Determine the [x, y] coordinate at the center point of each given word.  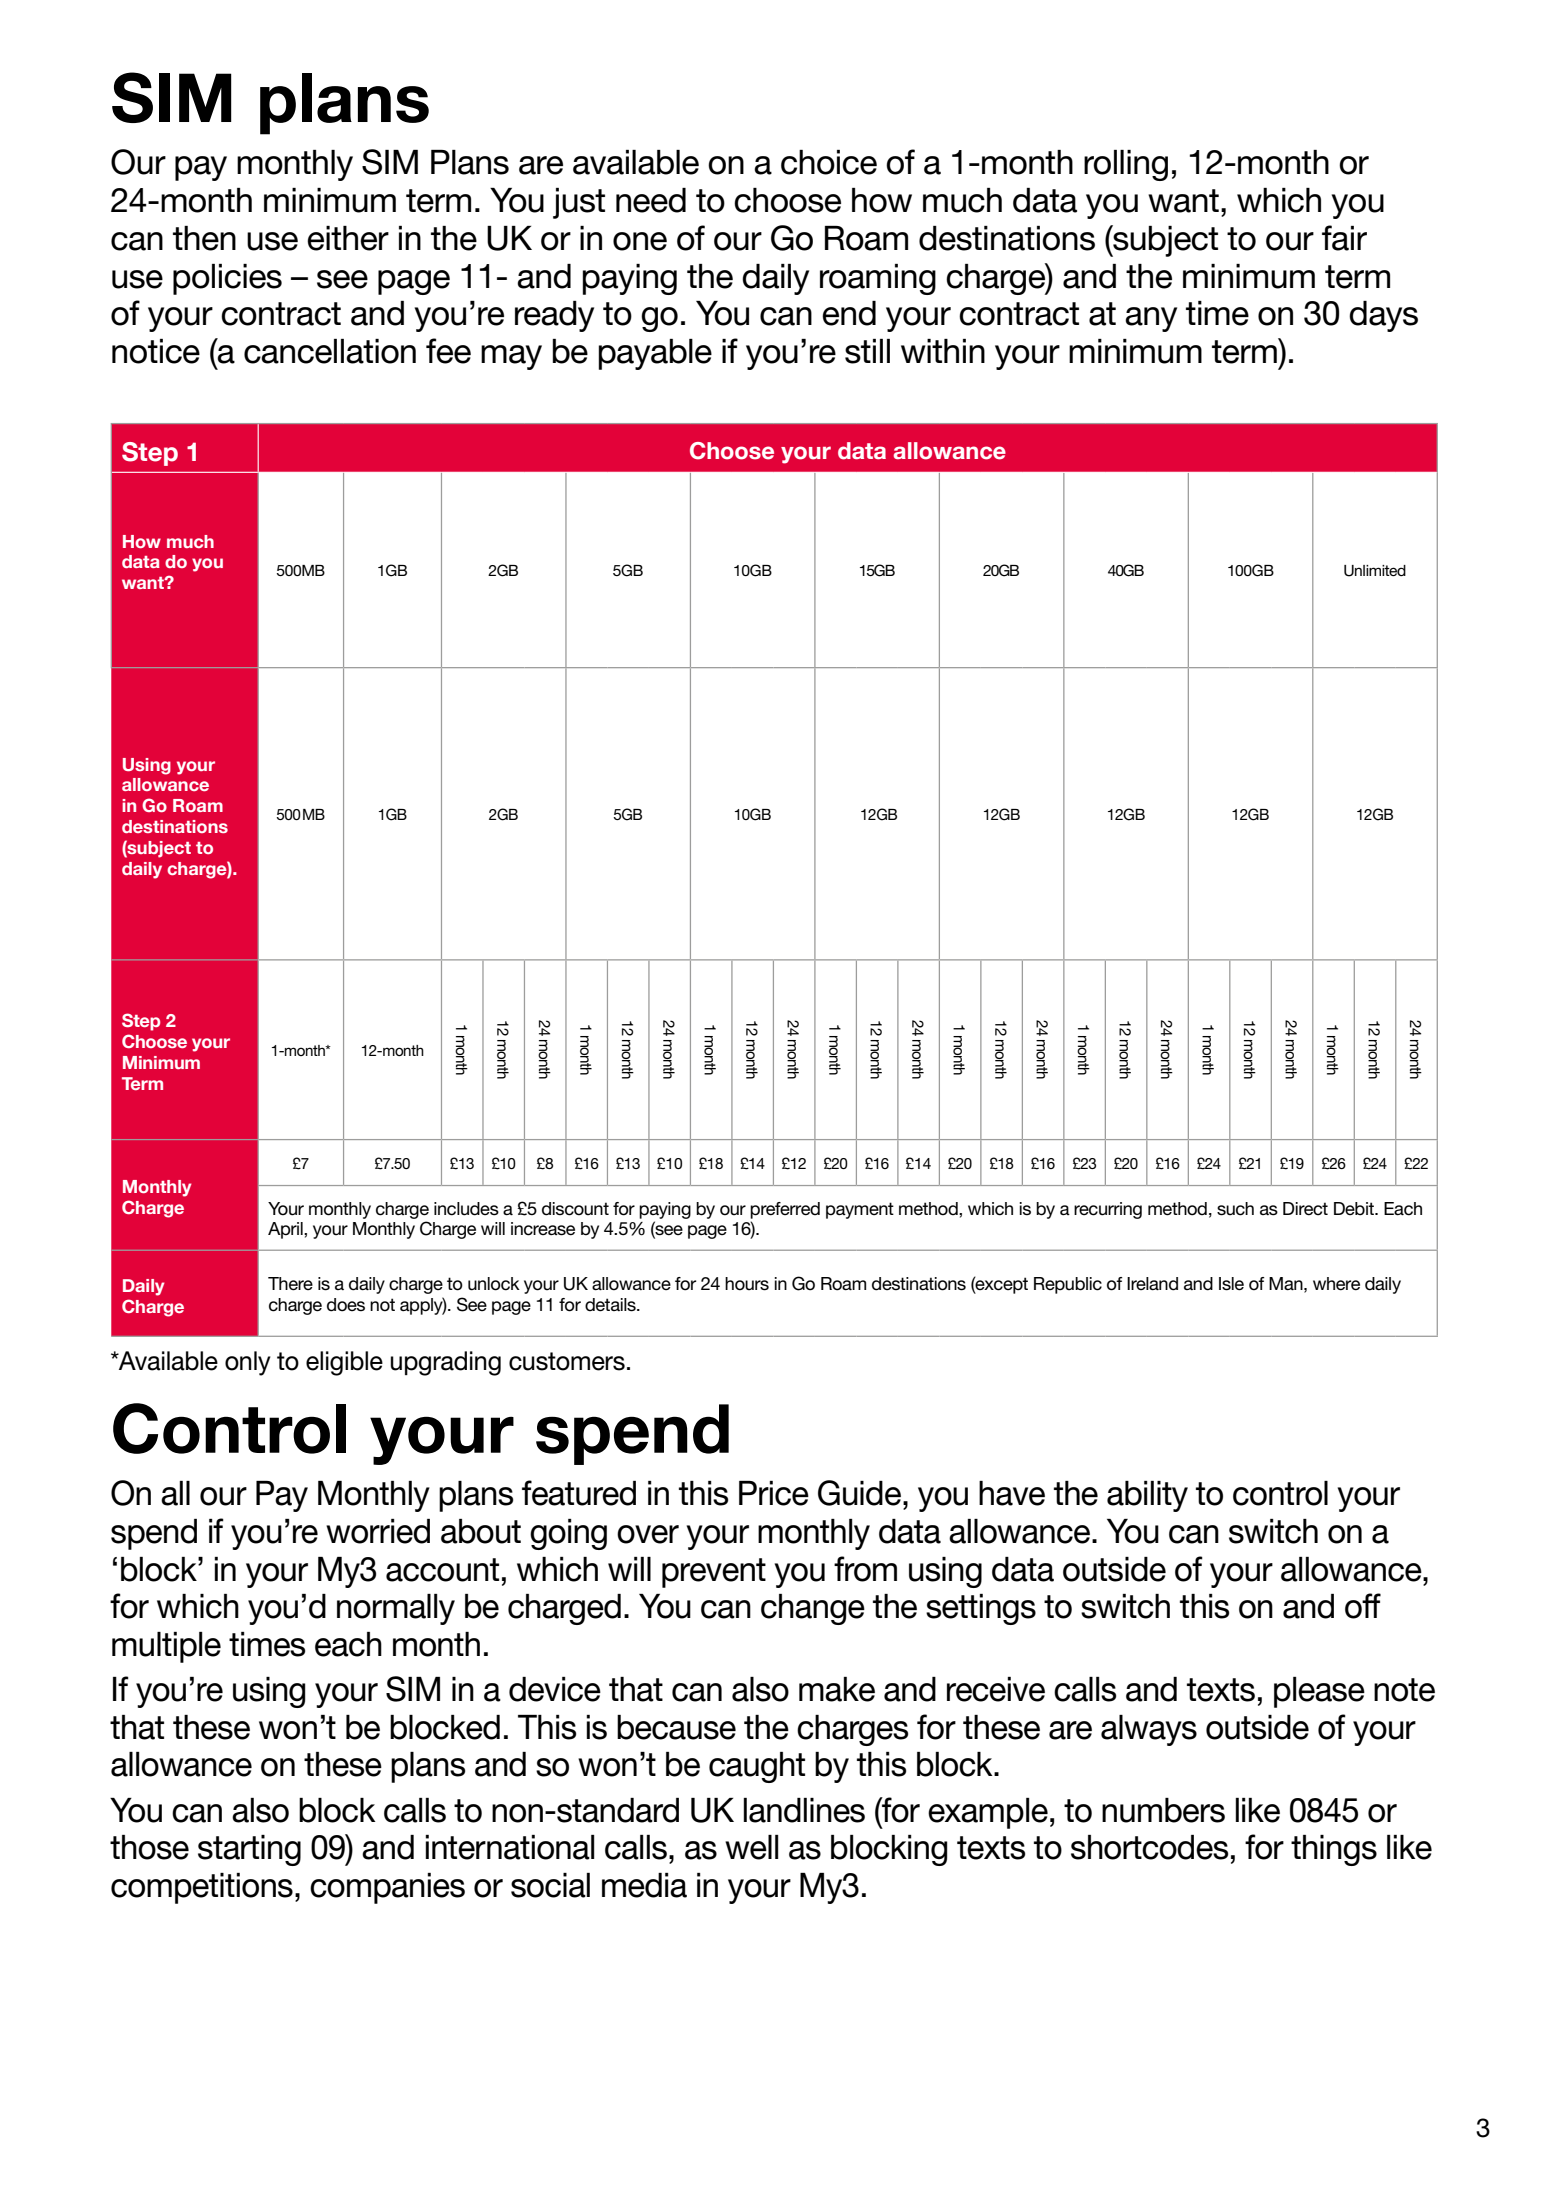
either [348, 238]
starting [249, 1850]
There [290, 1284]
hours [747, 1284]
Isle [1231, 1284]
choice [829, 162]
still [867, 351]
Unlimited [1375, 571]
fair [1344, 238]
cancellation [330, 351]
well [751, 1847]
